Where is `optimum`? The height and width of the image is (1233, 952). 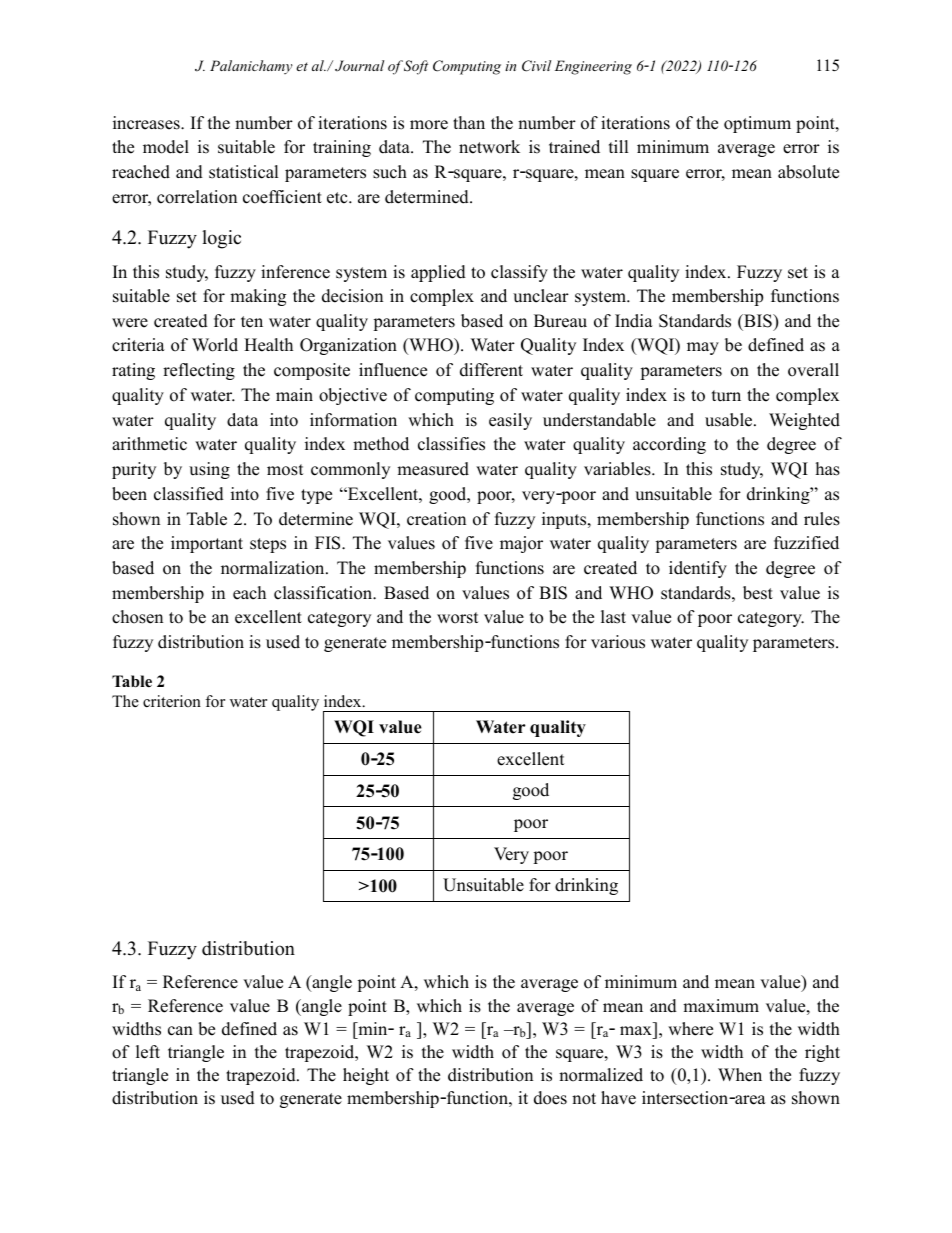
optimum is located at coordinates (757, 124).
